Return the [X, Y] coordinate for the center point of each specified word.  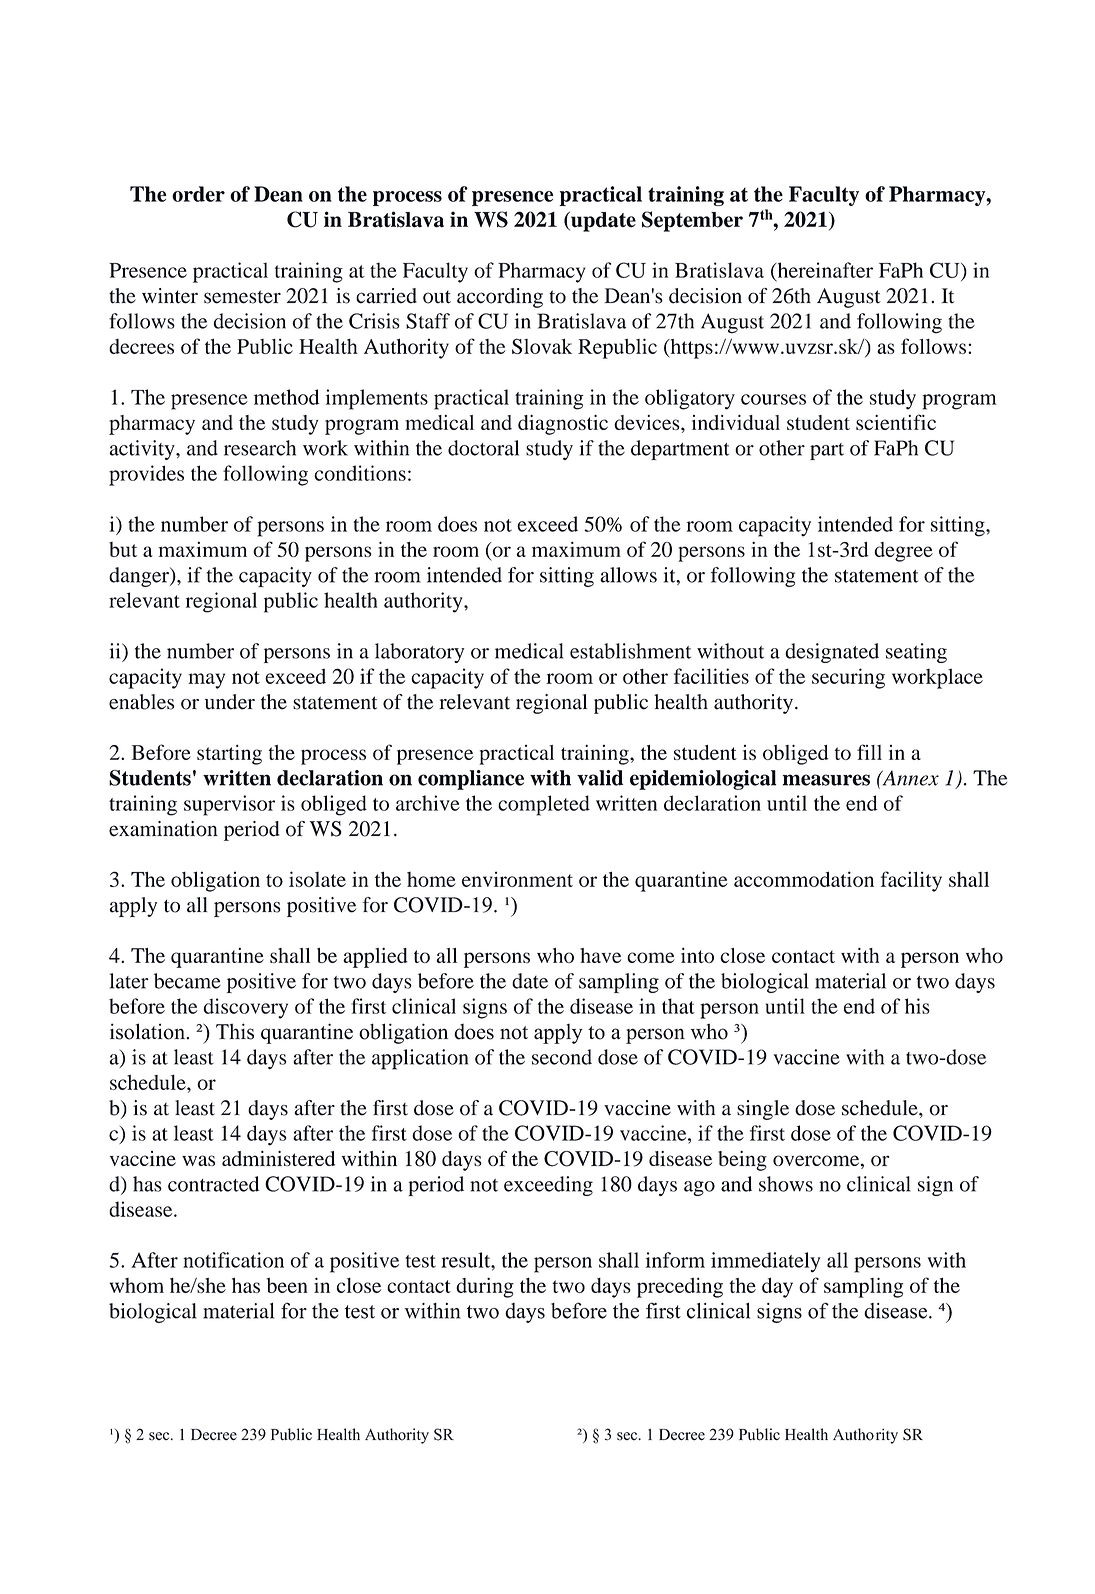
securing [848, 678]
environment [517, 879]
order [198, 194]
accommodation [804, 879]
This [235, 1031]
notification [233, 1260]
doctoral [483, 448]
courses [773, 399]
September [692, 221]
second [562, 1057]
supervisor [229, 805]
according [500, 298]
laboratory [419, 653]
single [763, 1110]
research [260, 448]
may [206, 681]
